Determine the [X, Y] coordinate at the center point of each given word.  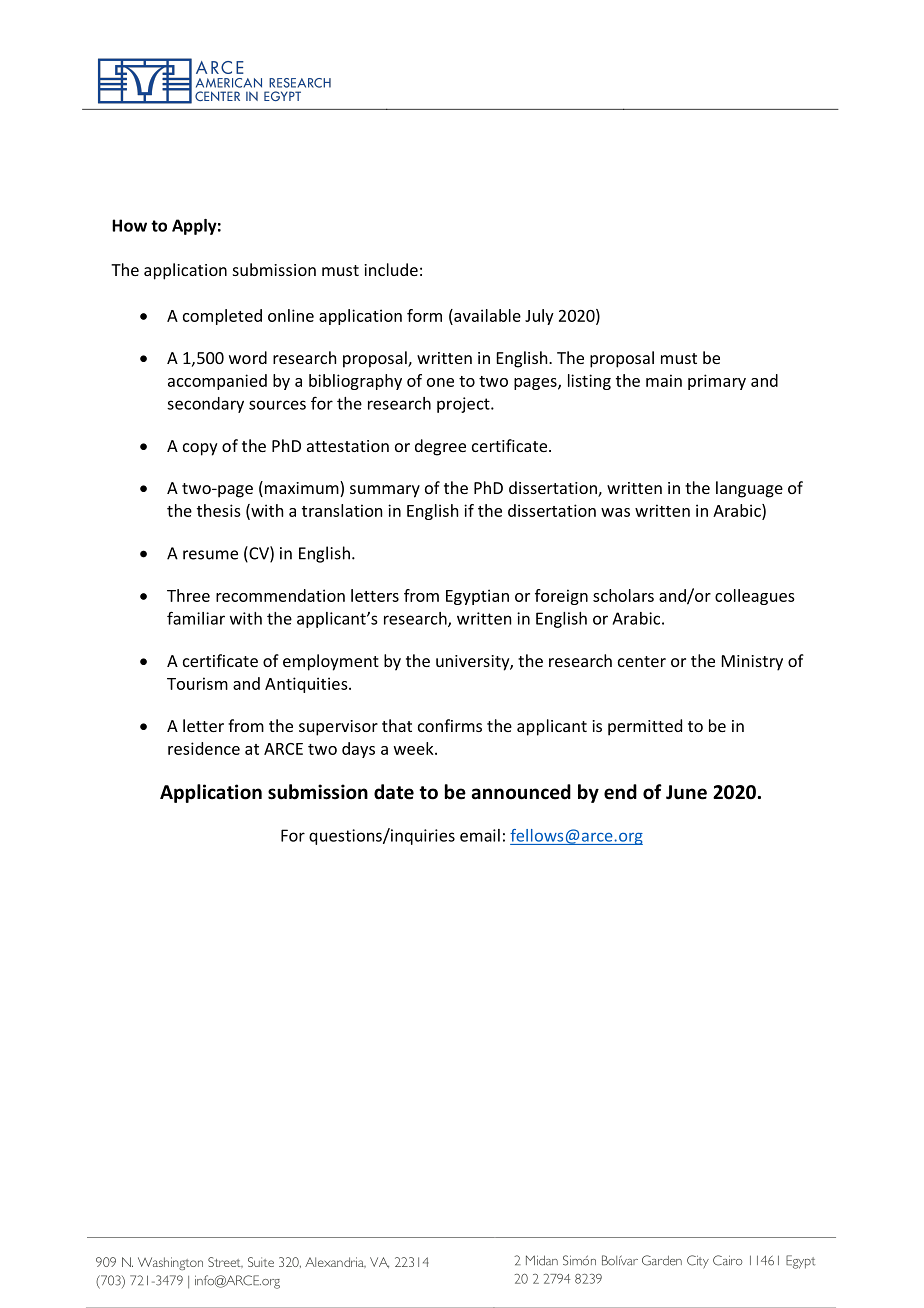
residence [204, 748]
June [686, 792]
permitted [645, 727]
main [664, 380]
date [394, 792]
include [391, 269]
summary [385, 491]
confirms [450, 725]
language [749, 489]
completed [222, 317]
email [480, 835]
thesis [219, 510]
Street [225, 1262]
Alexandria [335, 1262]
